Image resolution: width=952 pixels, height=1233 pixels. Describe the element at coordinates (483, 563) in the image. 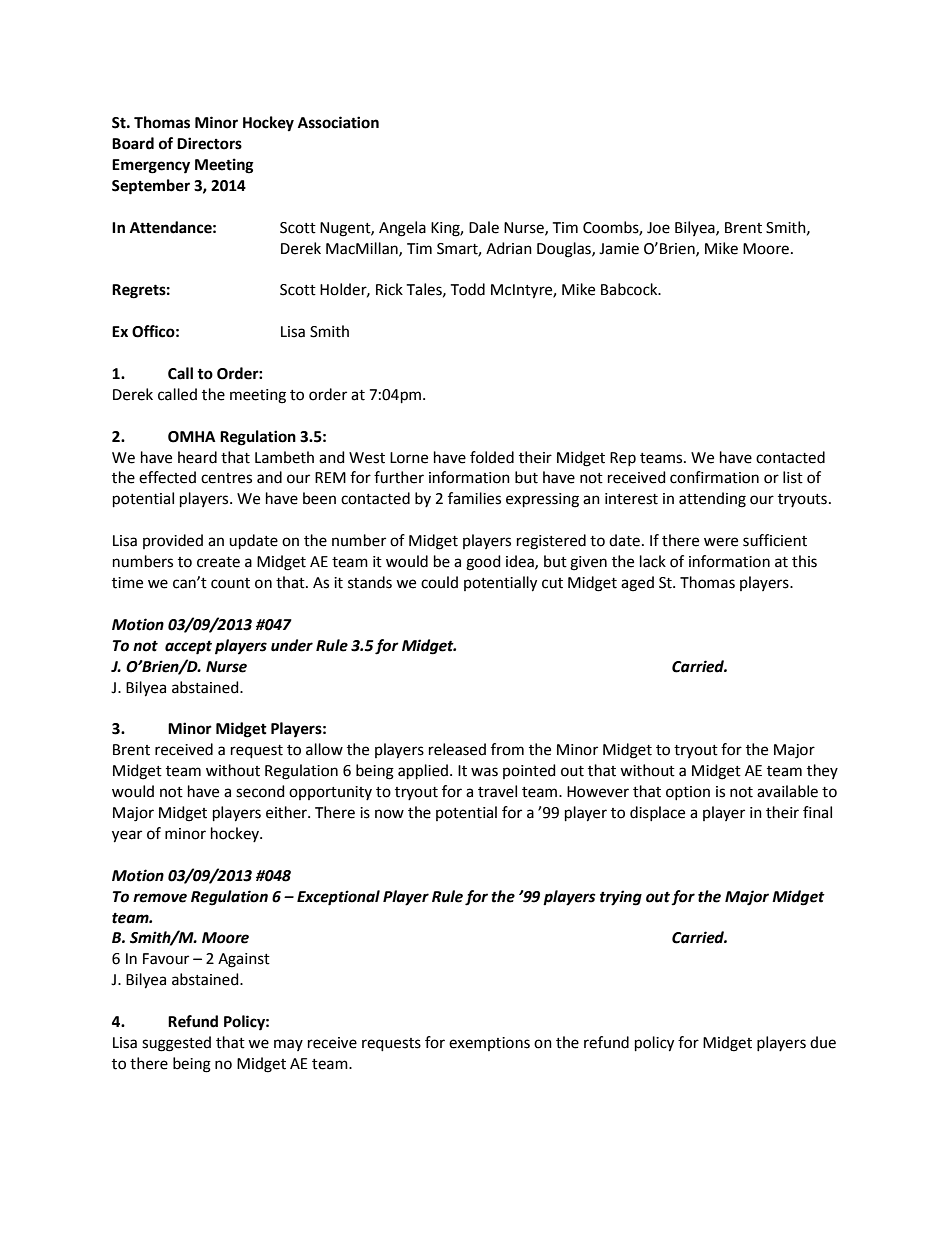

I see `good` at that location.
